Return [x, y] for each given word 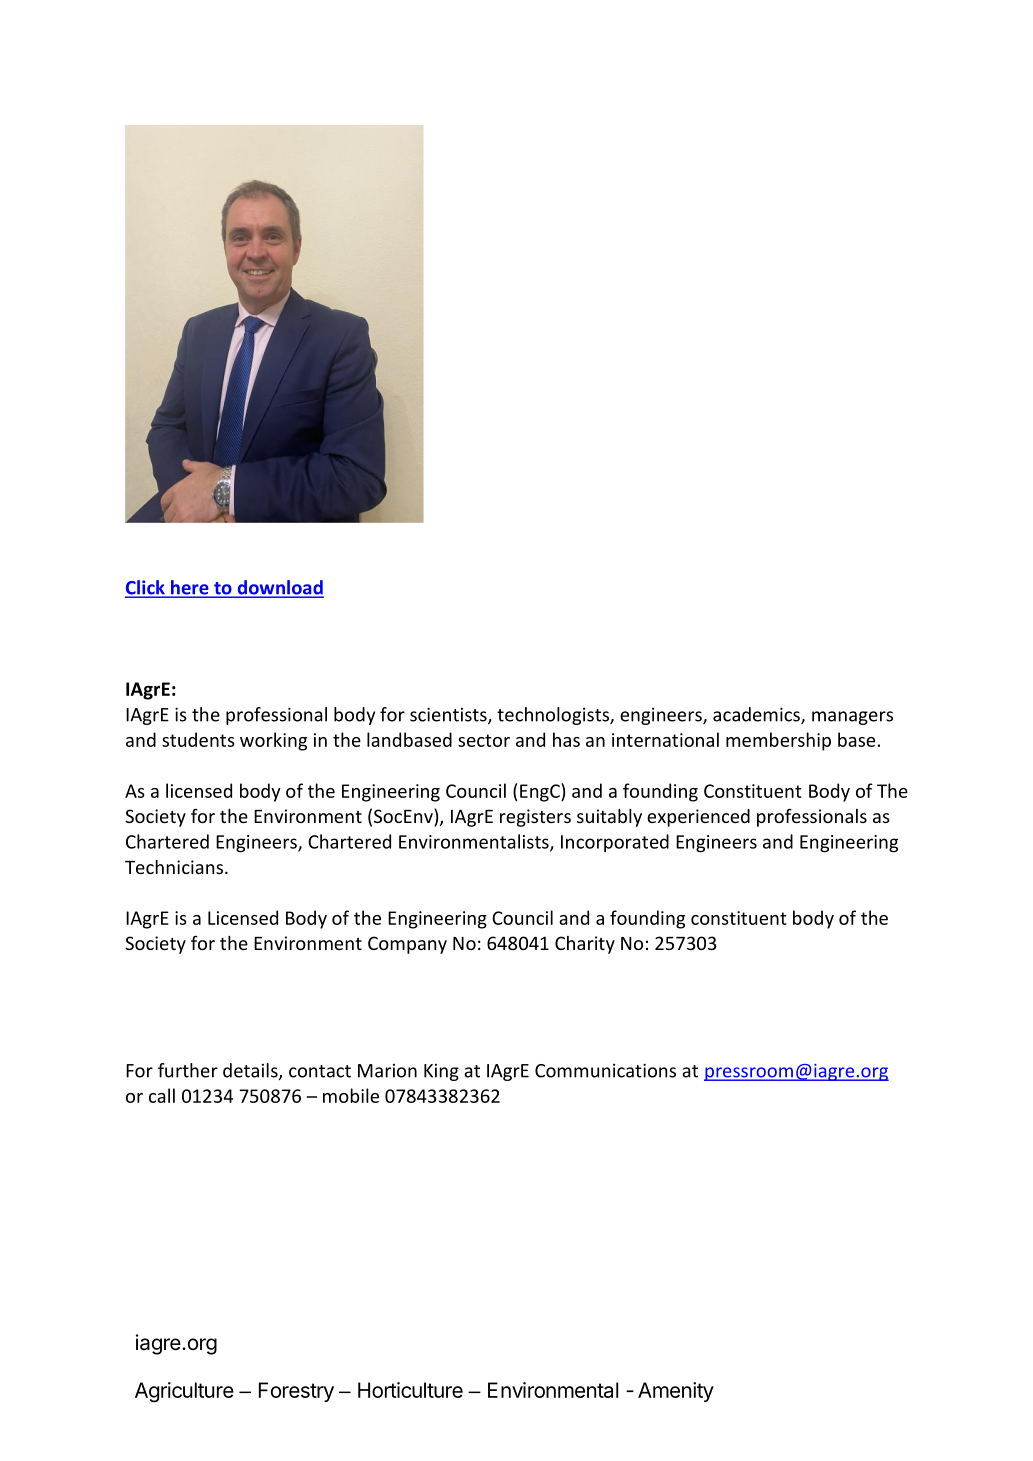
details [251, 1071]
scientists [449, 715]
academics [757, 715]
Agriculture [184, 1392]
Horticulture [410, 1390]
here [190, 588]
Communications [605, 1070]
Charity [585, 945]
